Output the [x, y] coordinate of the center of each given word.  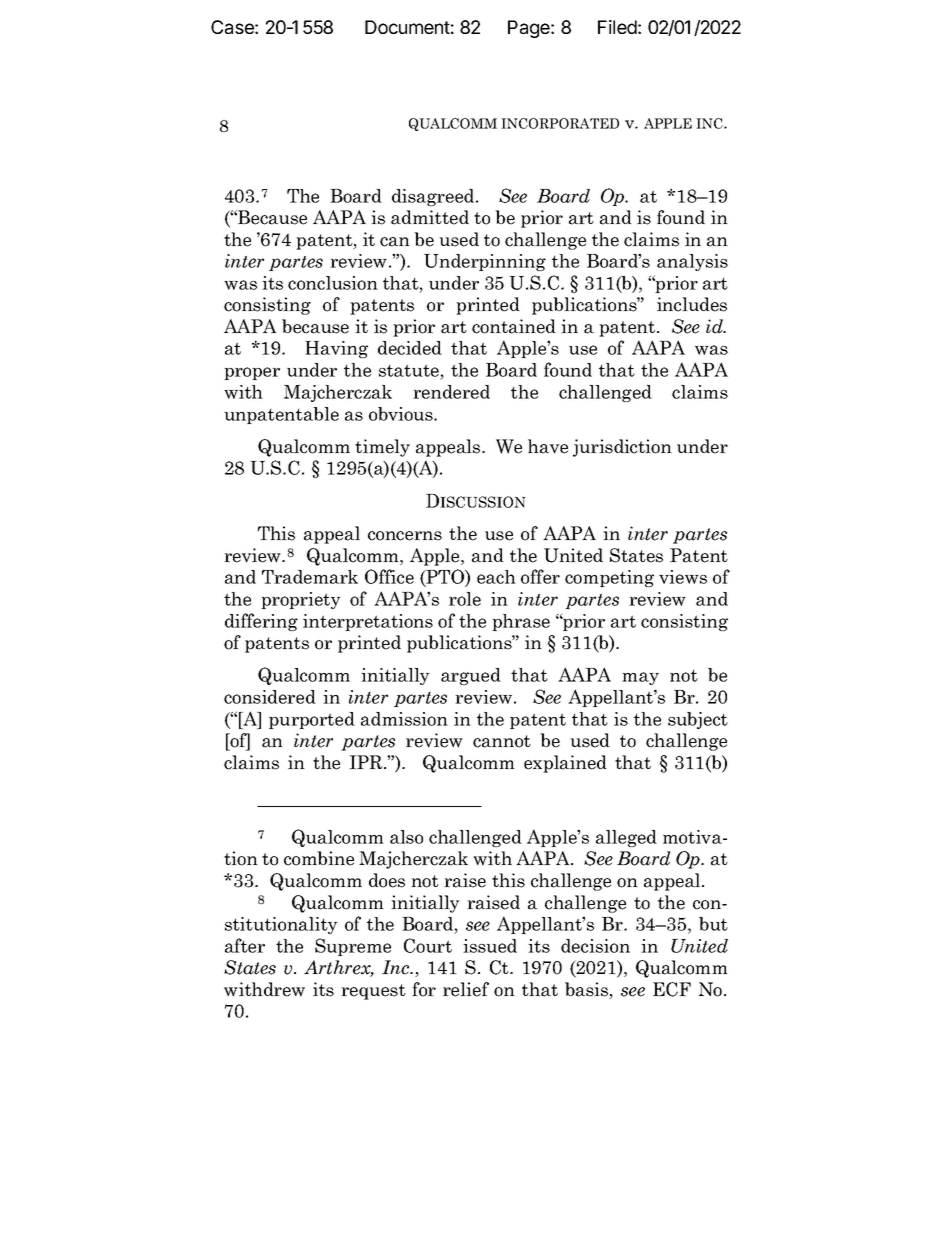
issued [490, 946]
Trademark [310, 577]
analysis [692, 262]
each [496, 577]
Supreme [353, 947]
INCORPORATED [560, 123]
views [683, 577]
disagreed [434, 197]
